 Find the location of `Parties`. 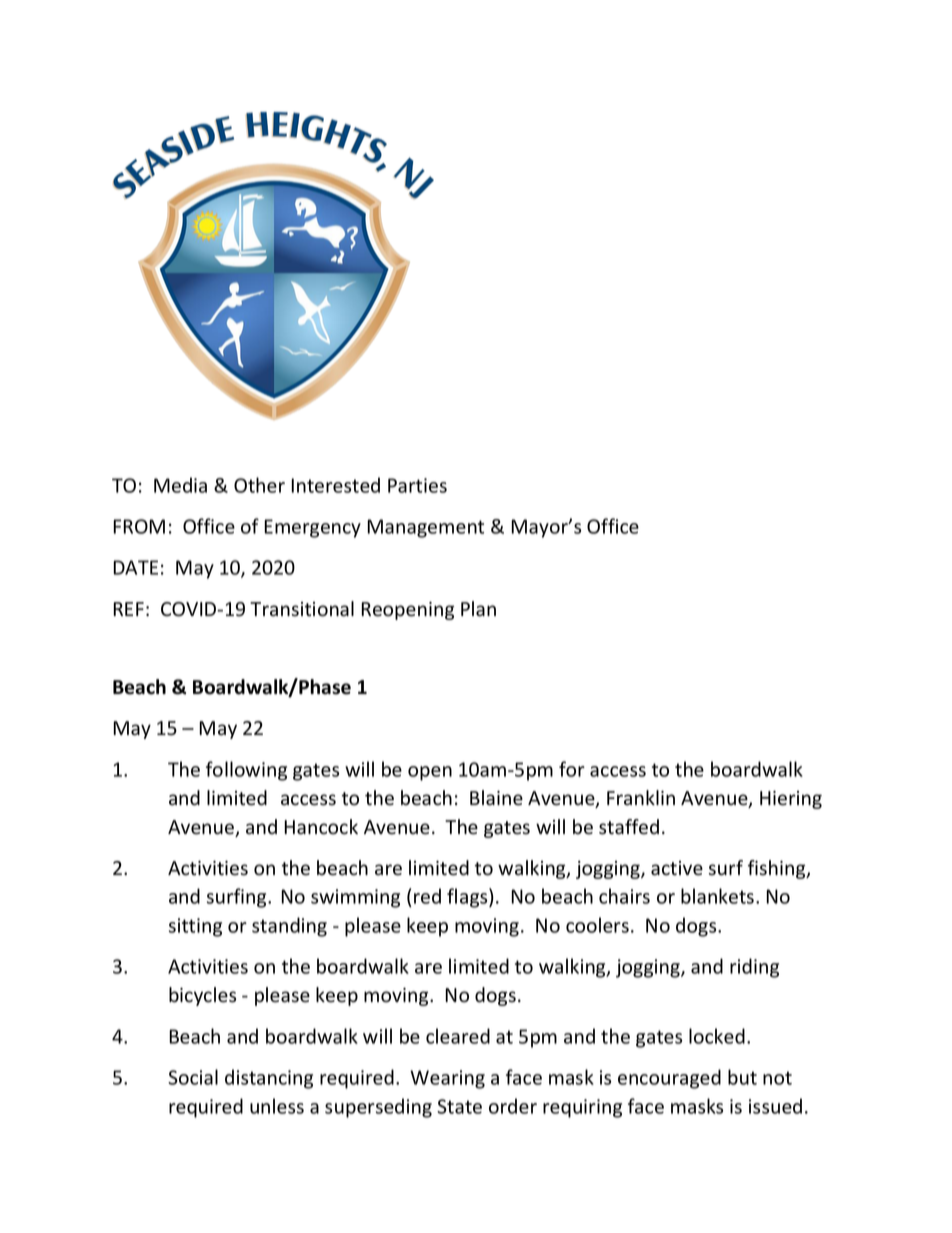

Parties is located at coordinates (417, 485).
